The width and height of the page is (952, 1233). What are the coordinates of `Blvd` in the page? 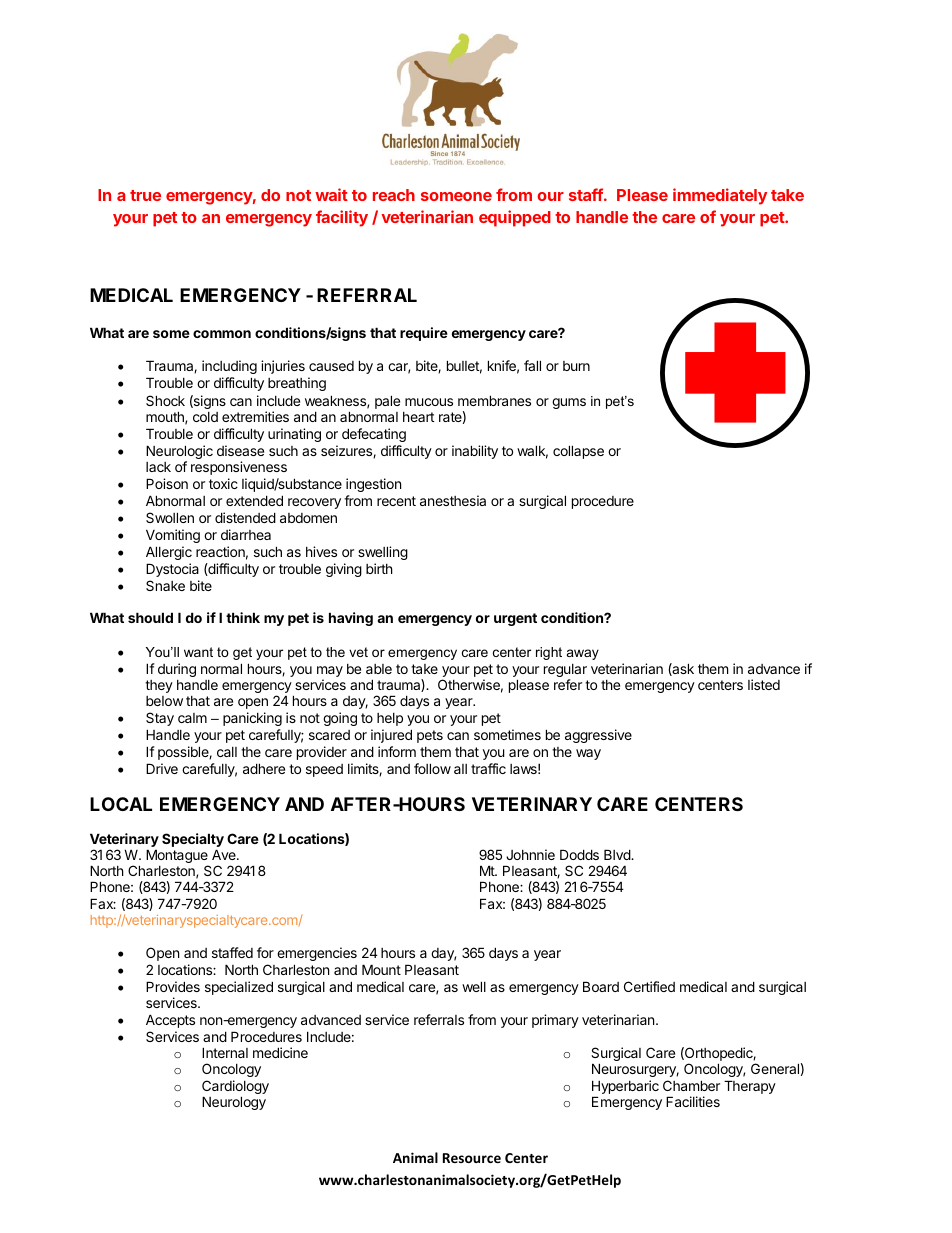 It's located at (618, 854).
